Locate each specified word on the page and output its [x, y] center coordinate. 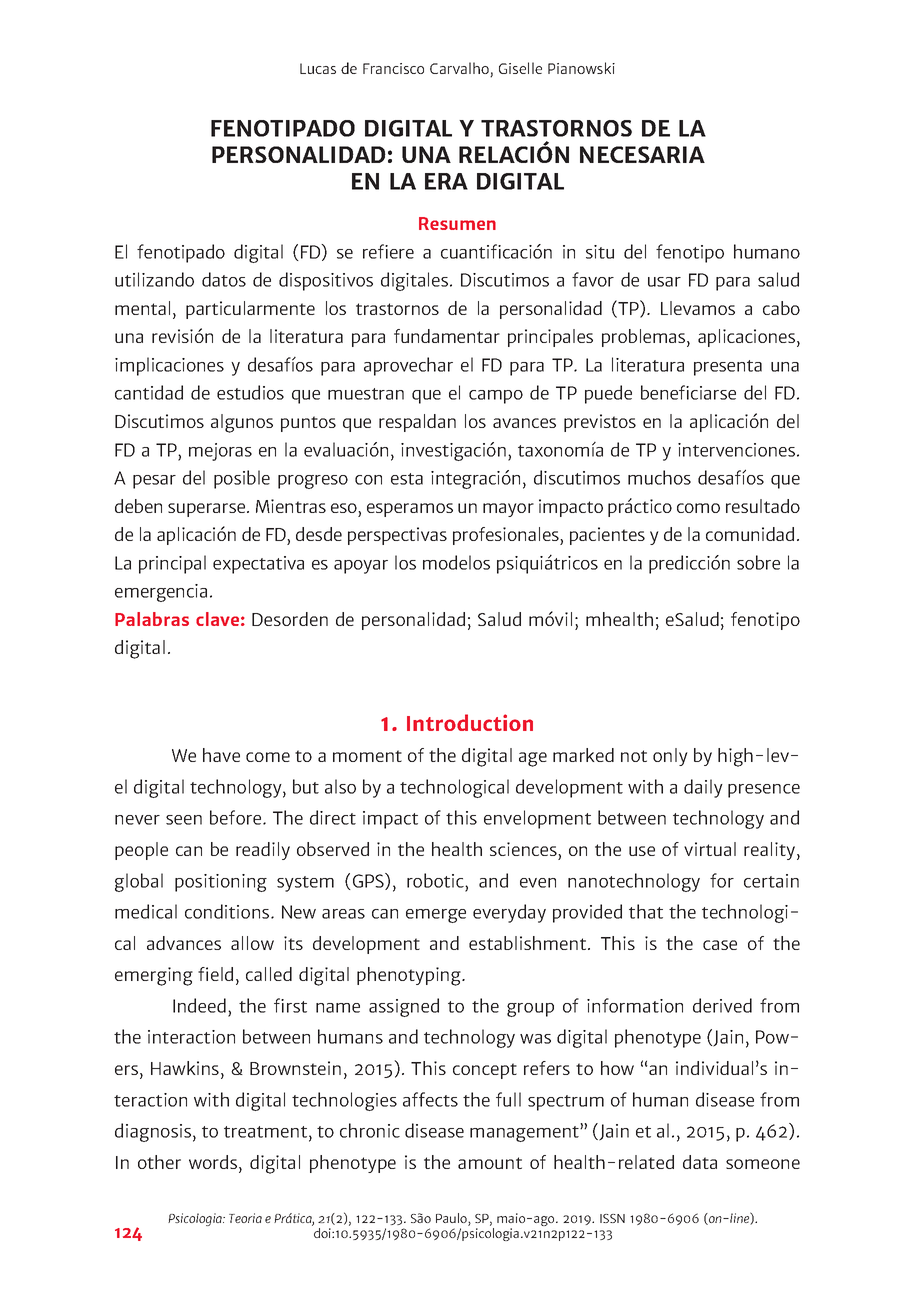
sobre [758, 562]
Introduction [470, 722]
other [159, 1162]
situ [600, 252]
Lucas [318, 68]
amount [490, 1163]
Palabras [152, 619]
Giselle [520, 68]
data [700, 1162]
